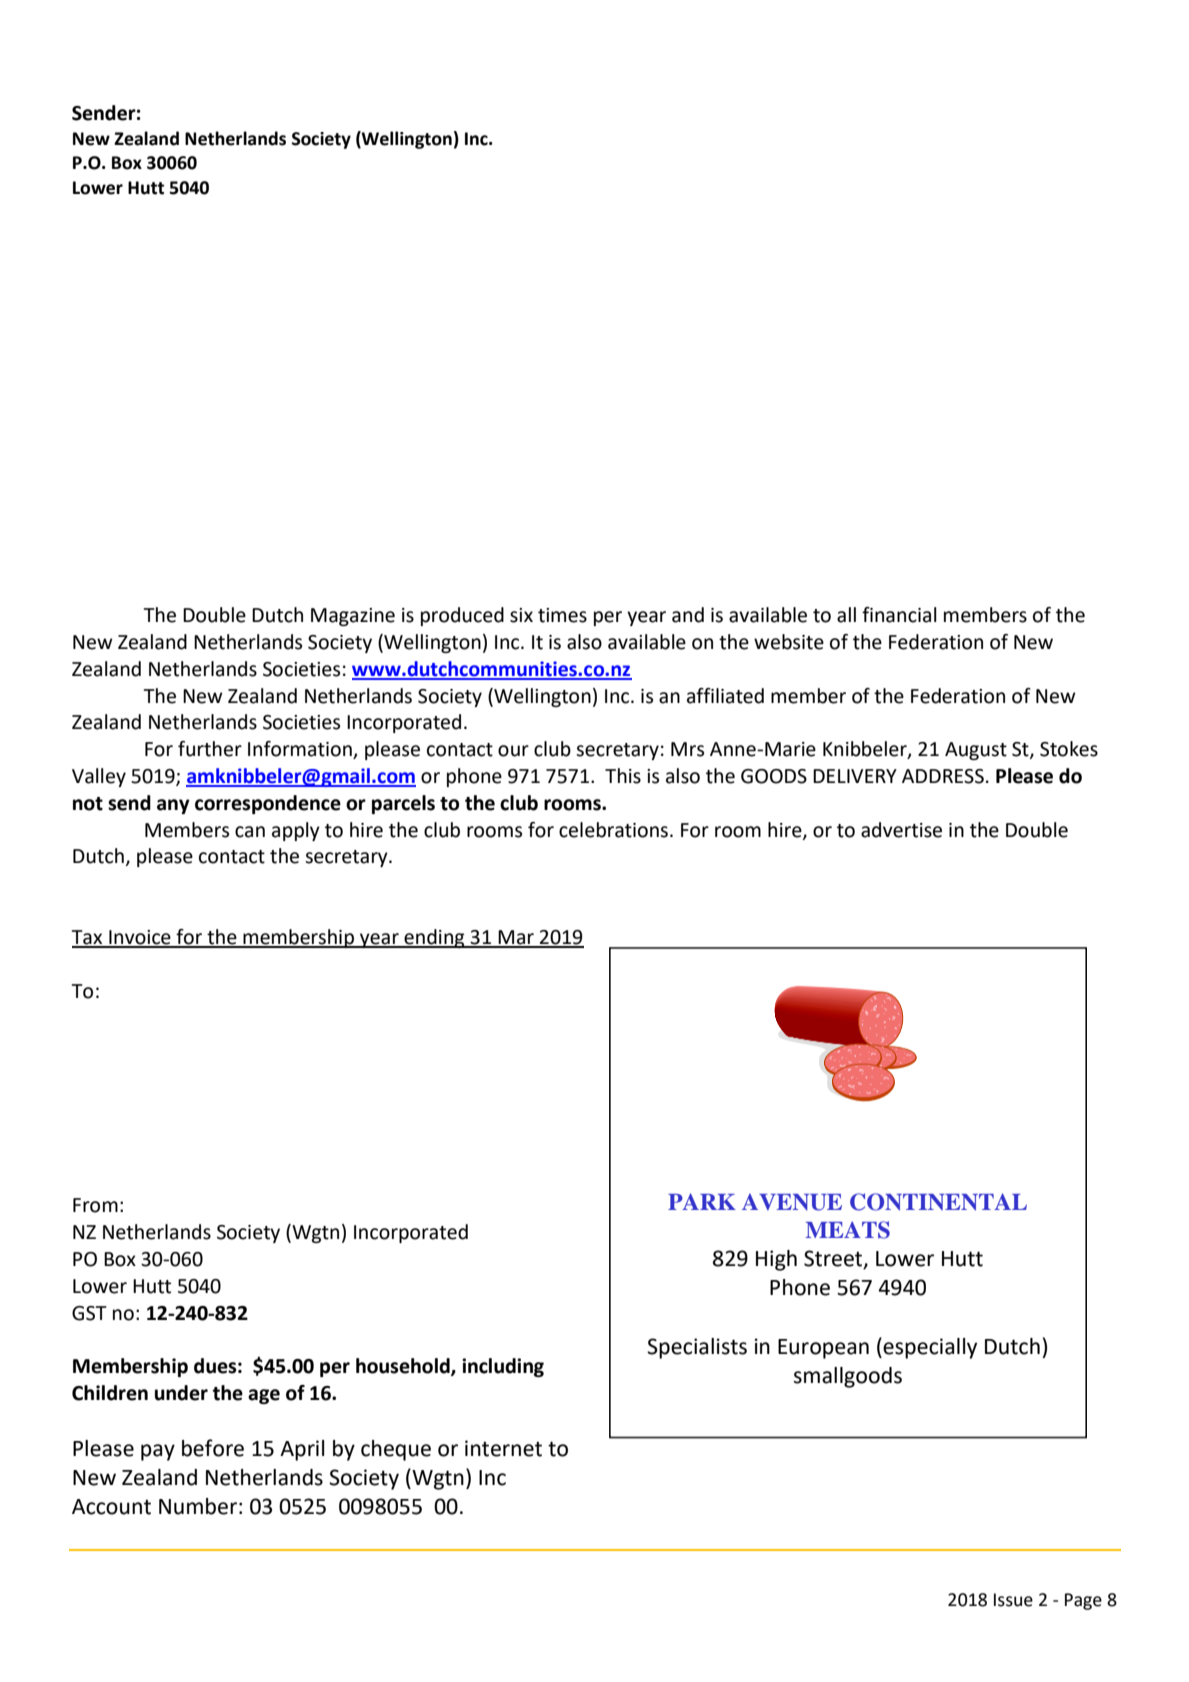  I want to click on under, so click(181, 1393).
